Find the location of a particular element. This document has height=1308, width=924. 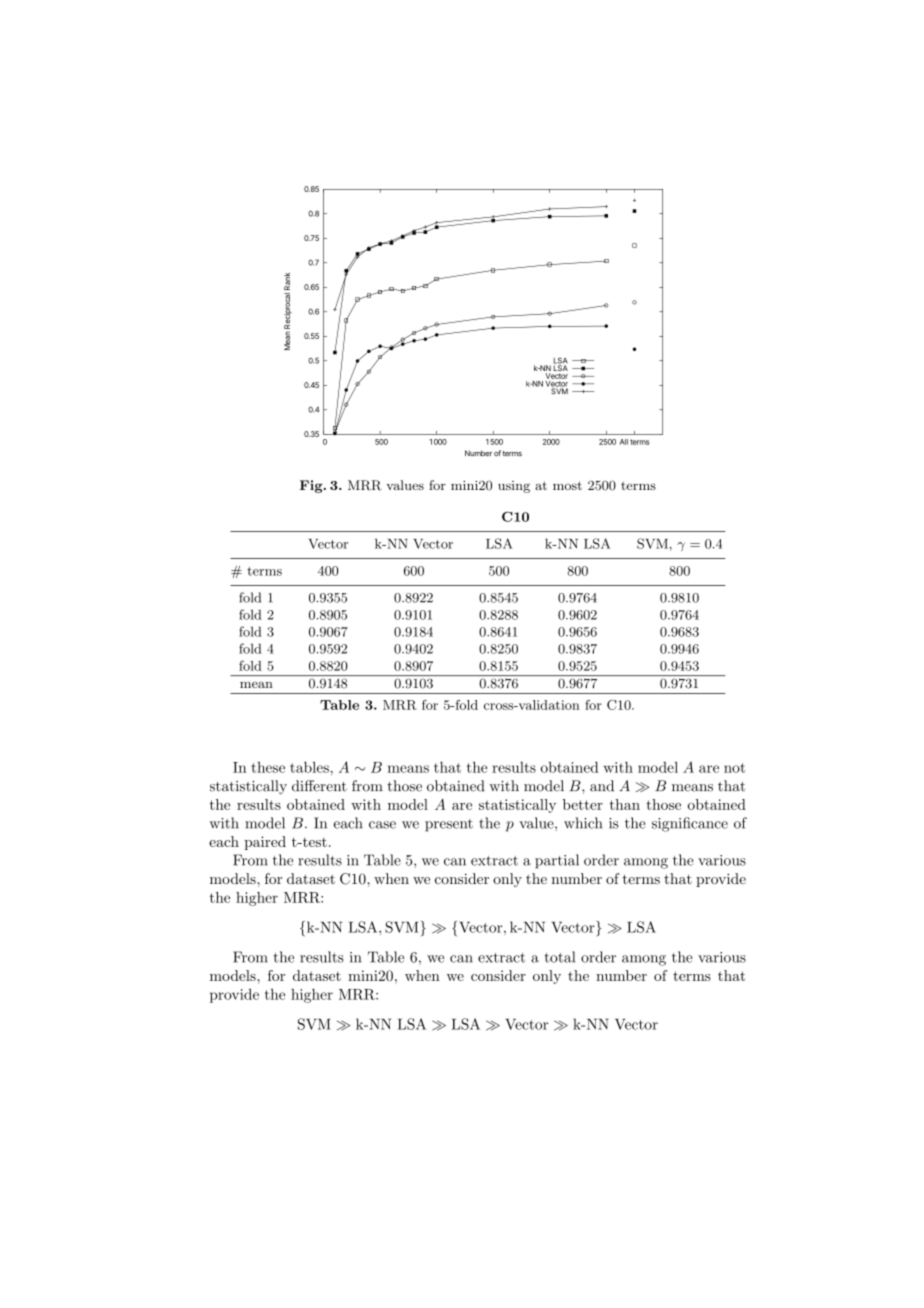

different is located at coordinates (319, 786).
